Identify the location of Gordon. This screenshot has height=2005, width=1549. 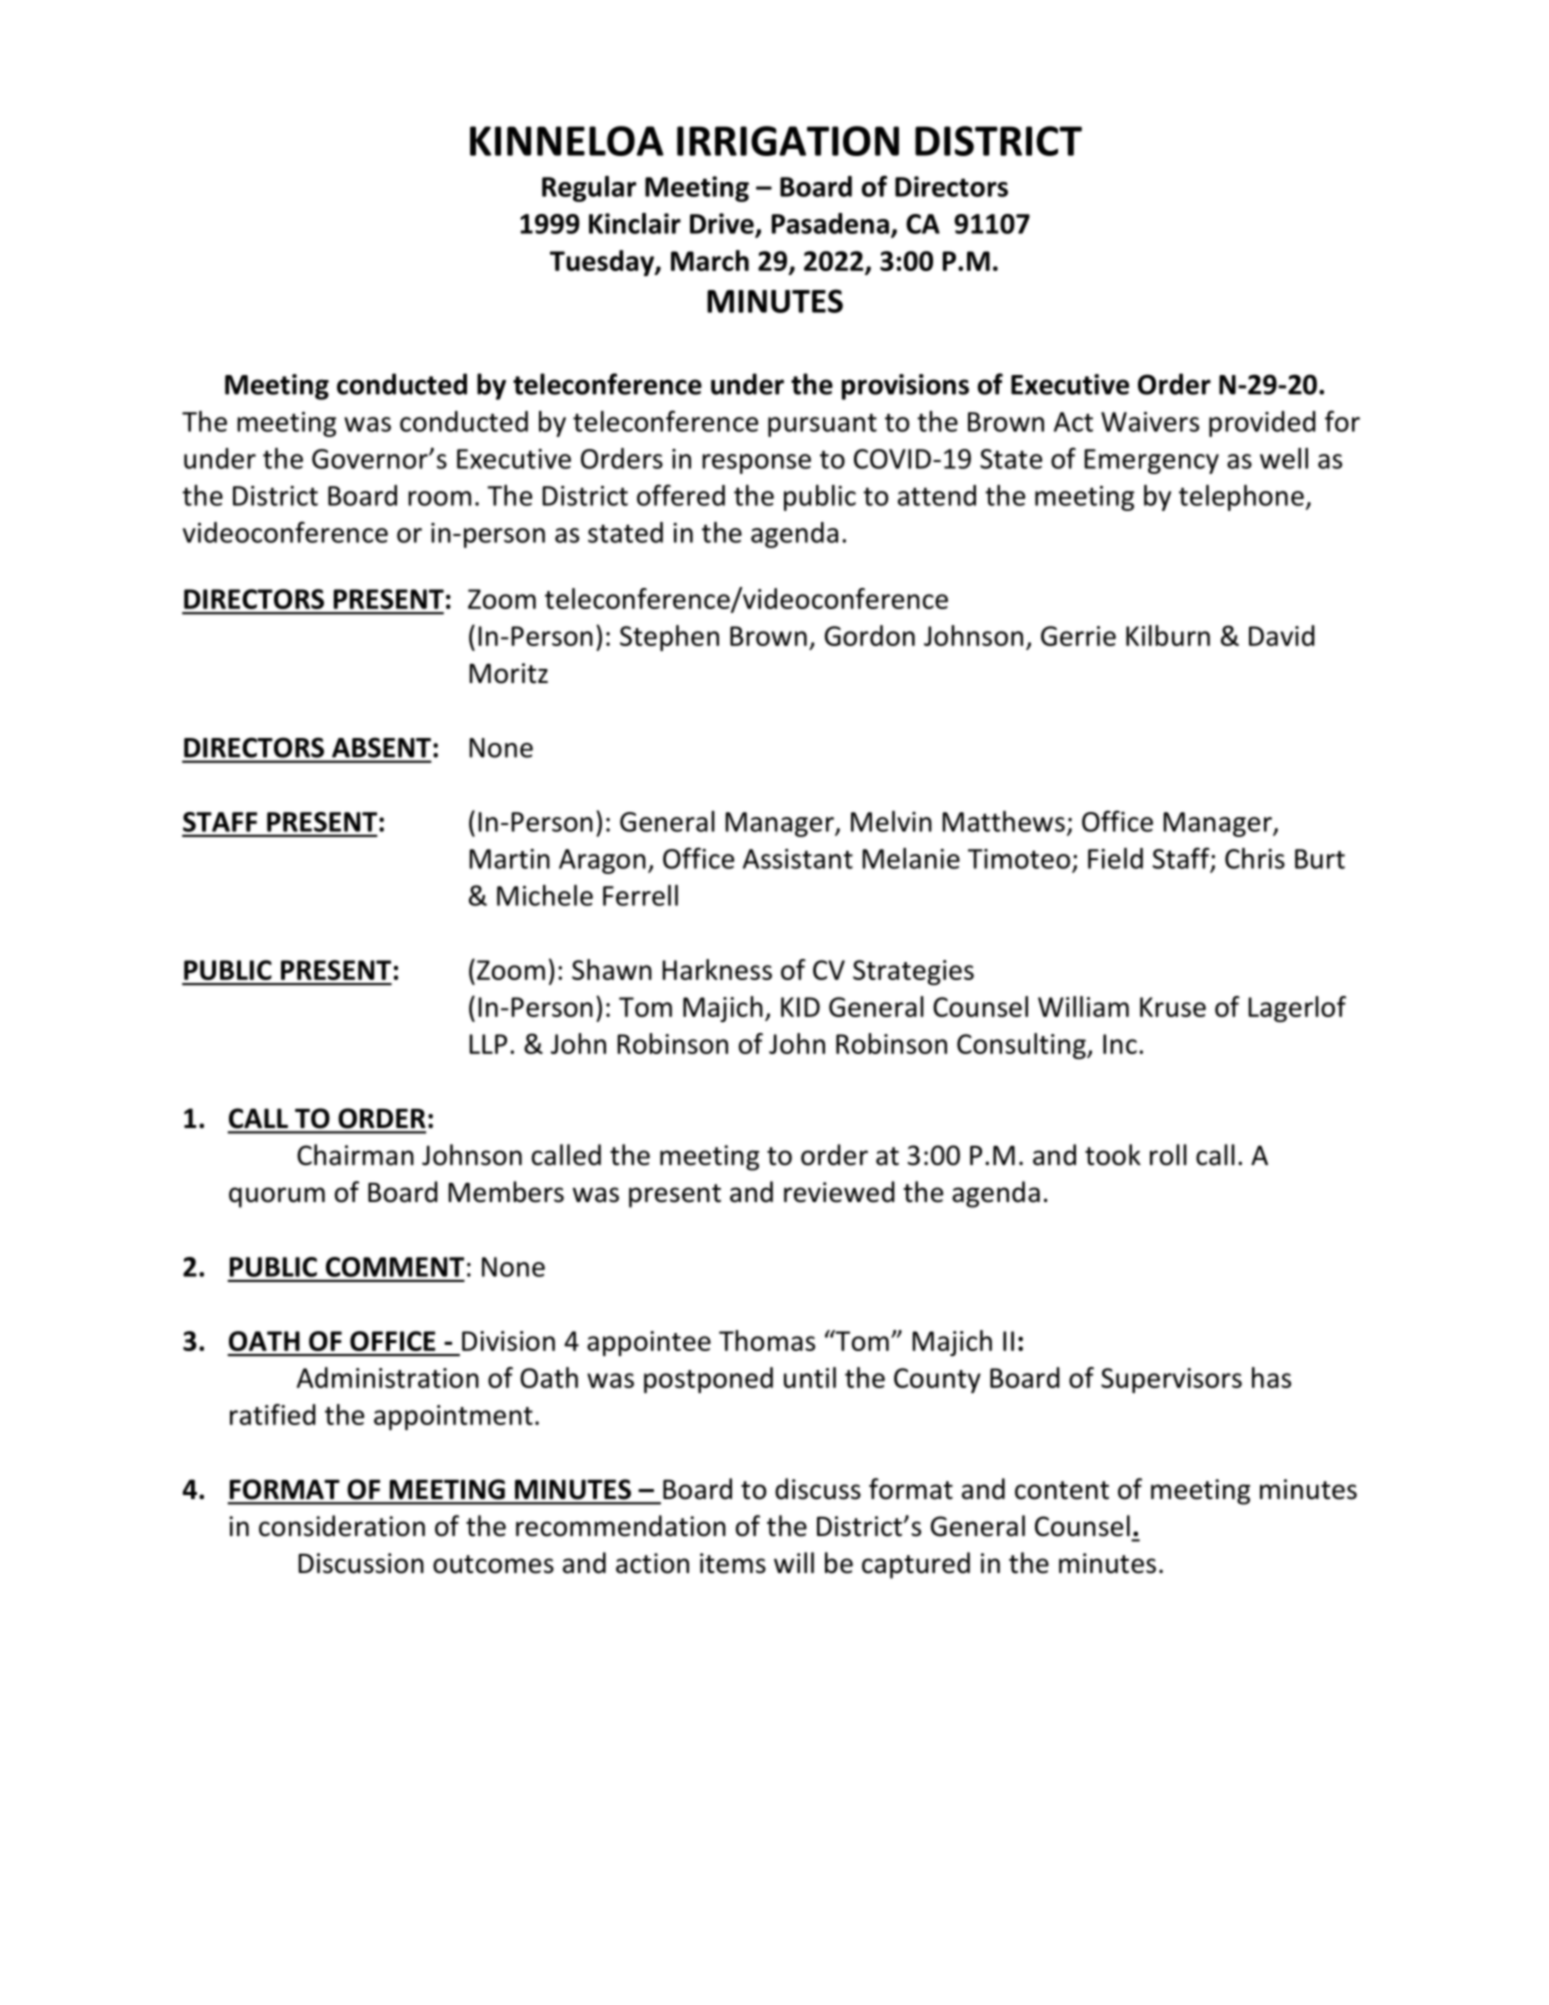
(870, 635).
